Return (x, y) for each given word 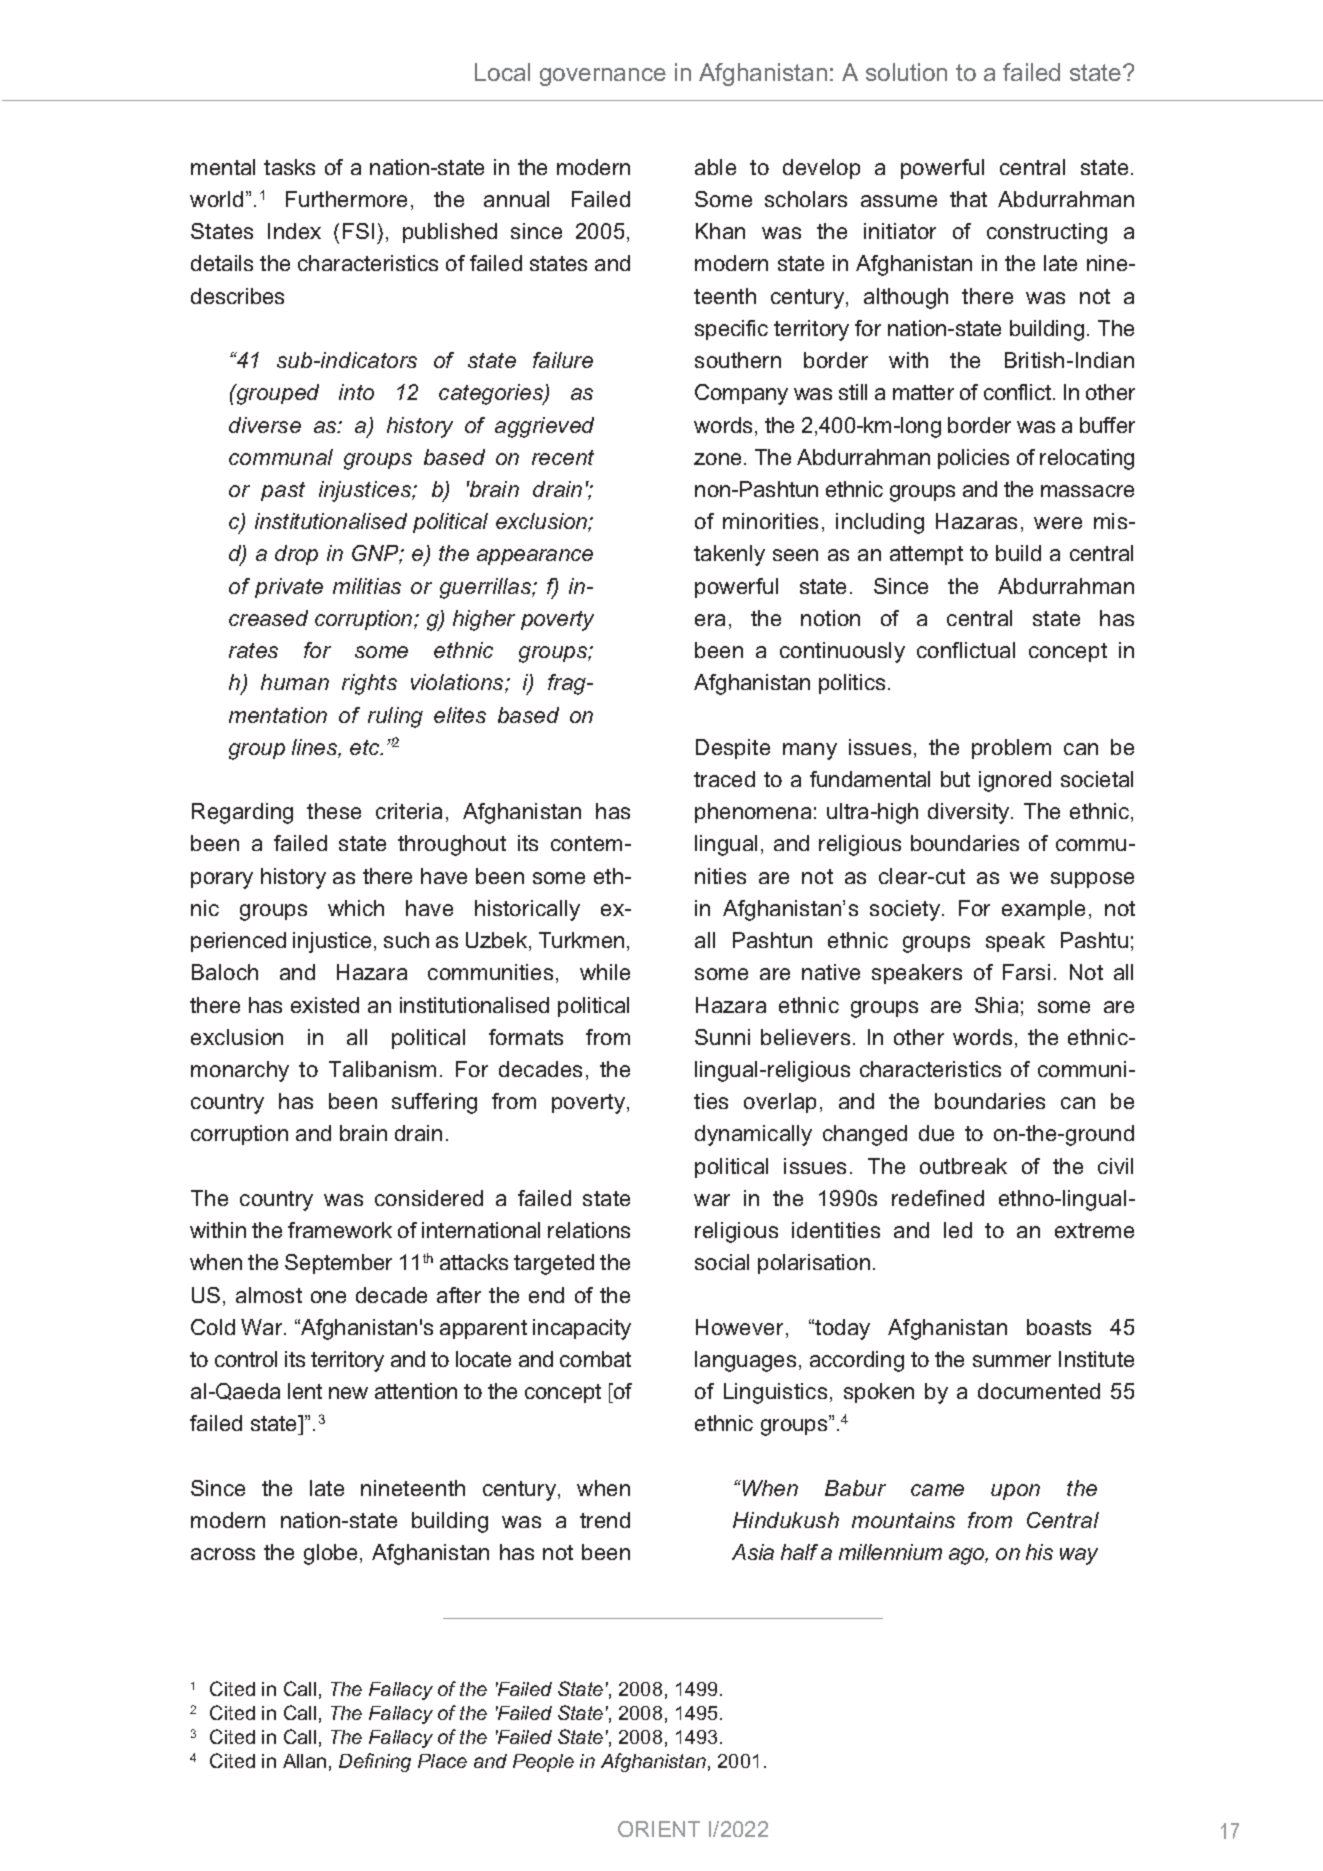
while (605, 972)
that (968, 199)
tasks (289, 167)
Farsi (1026, 972)
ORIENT (659, 1829)
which (356, 908)
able (715, 167)
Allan (304, 1761)
